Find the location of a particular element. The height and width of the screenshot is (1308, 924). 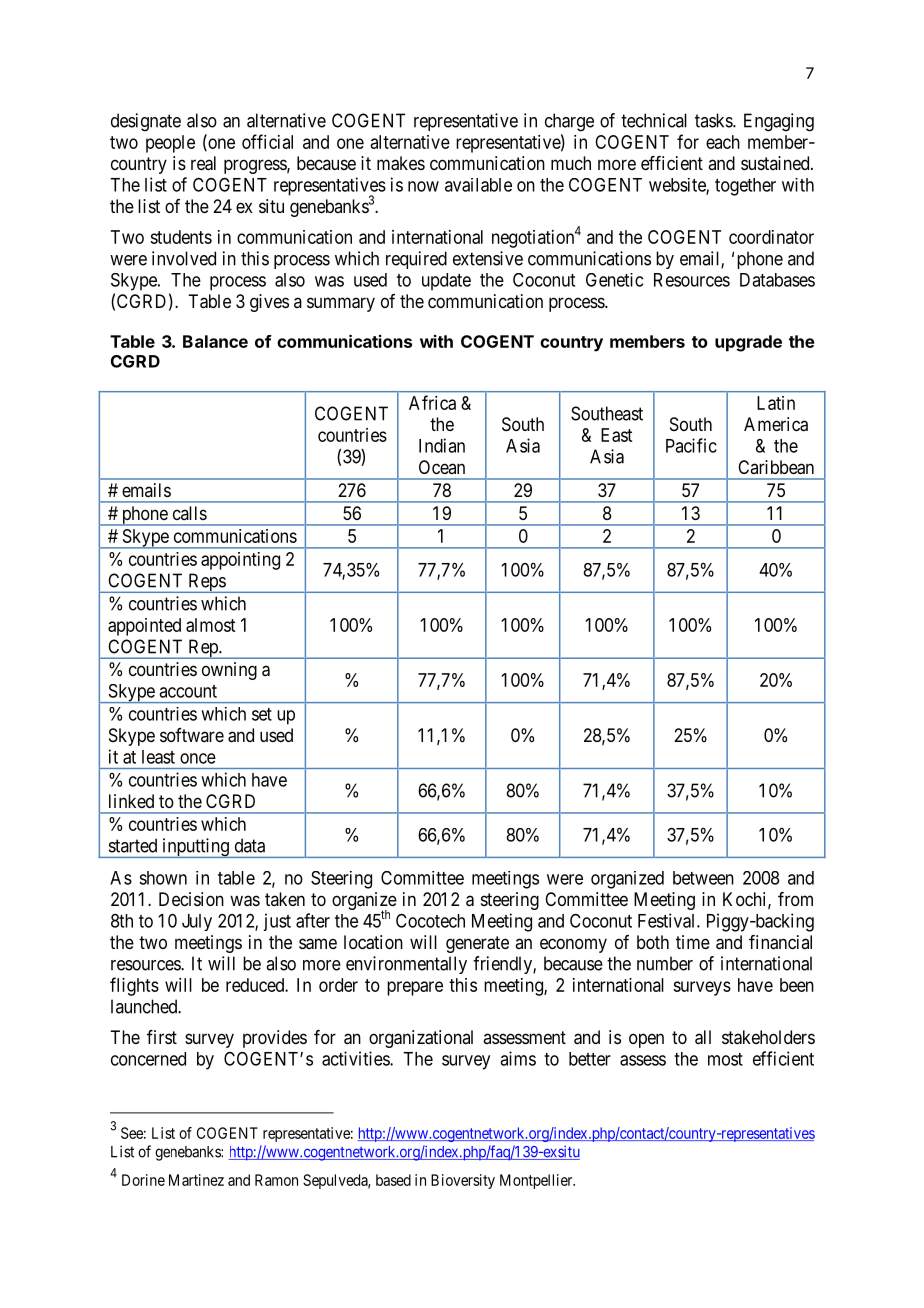

based is located at coordinates (393, 1180).
